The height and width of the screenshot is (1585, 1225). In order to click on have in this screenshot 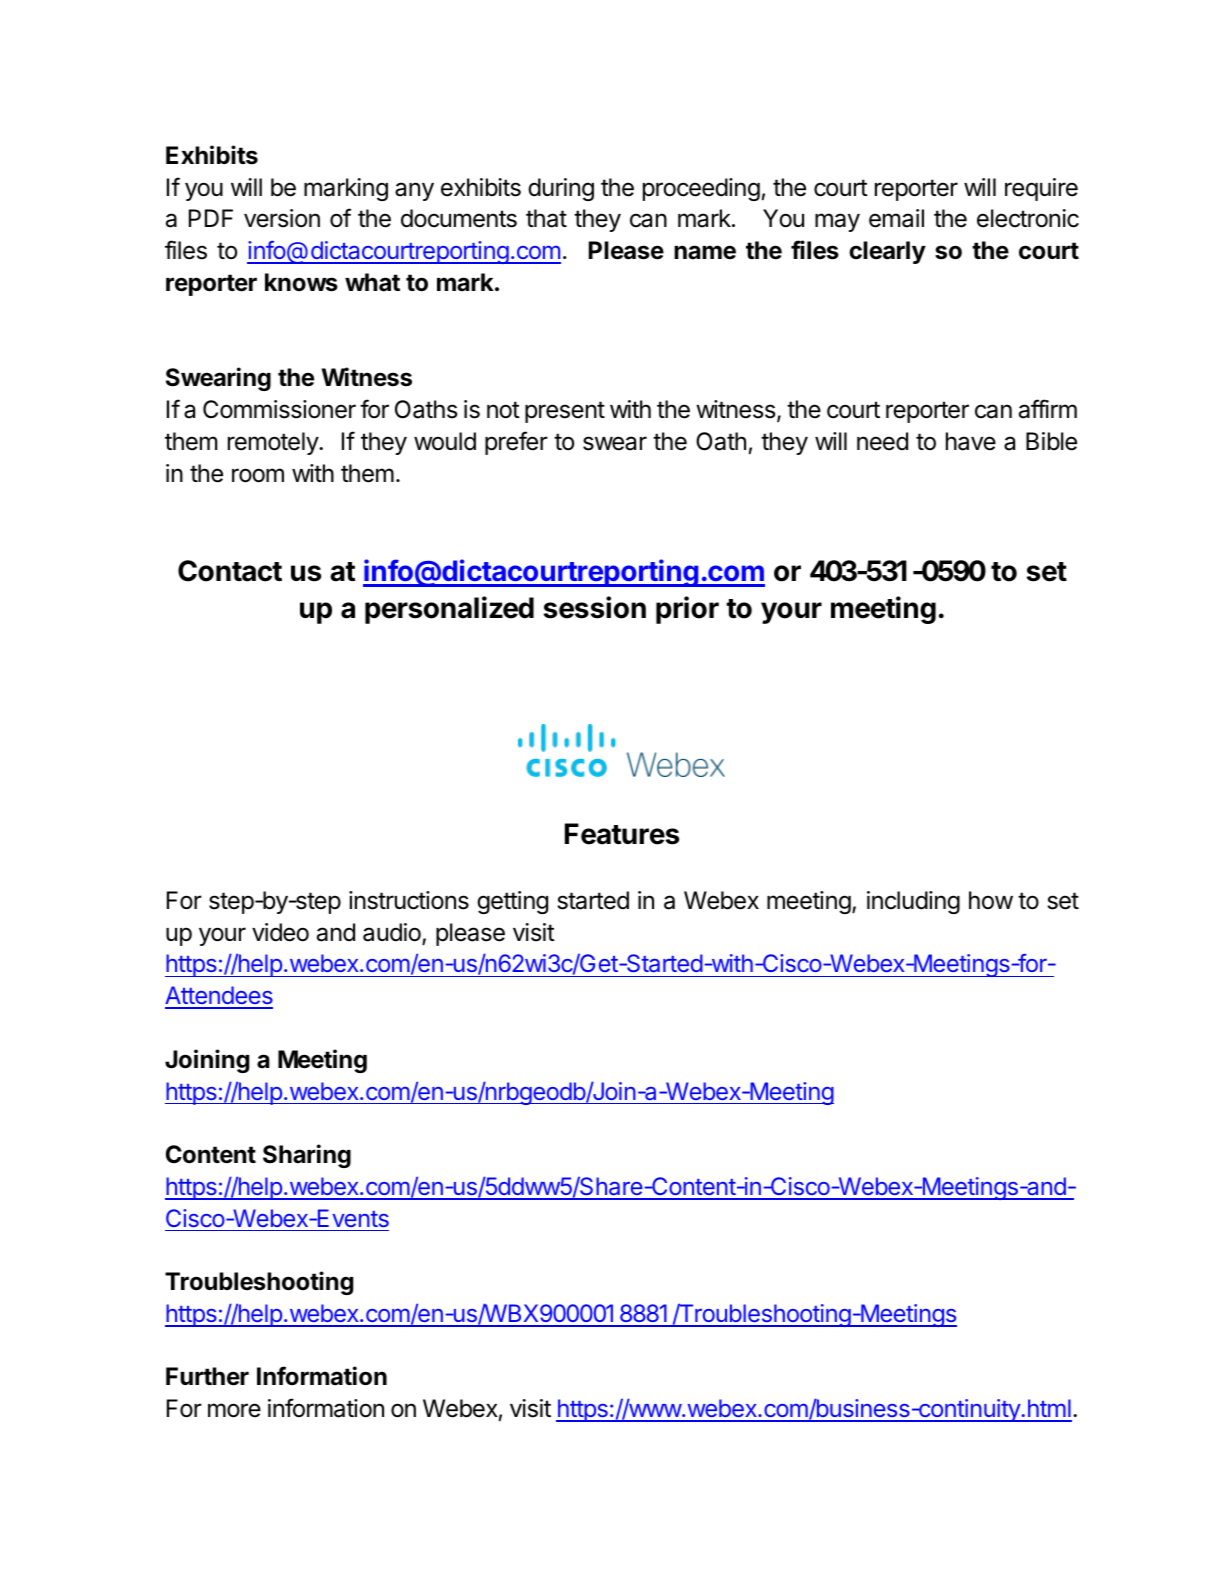, I will do `click(971, 441)`.
